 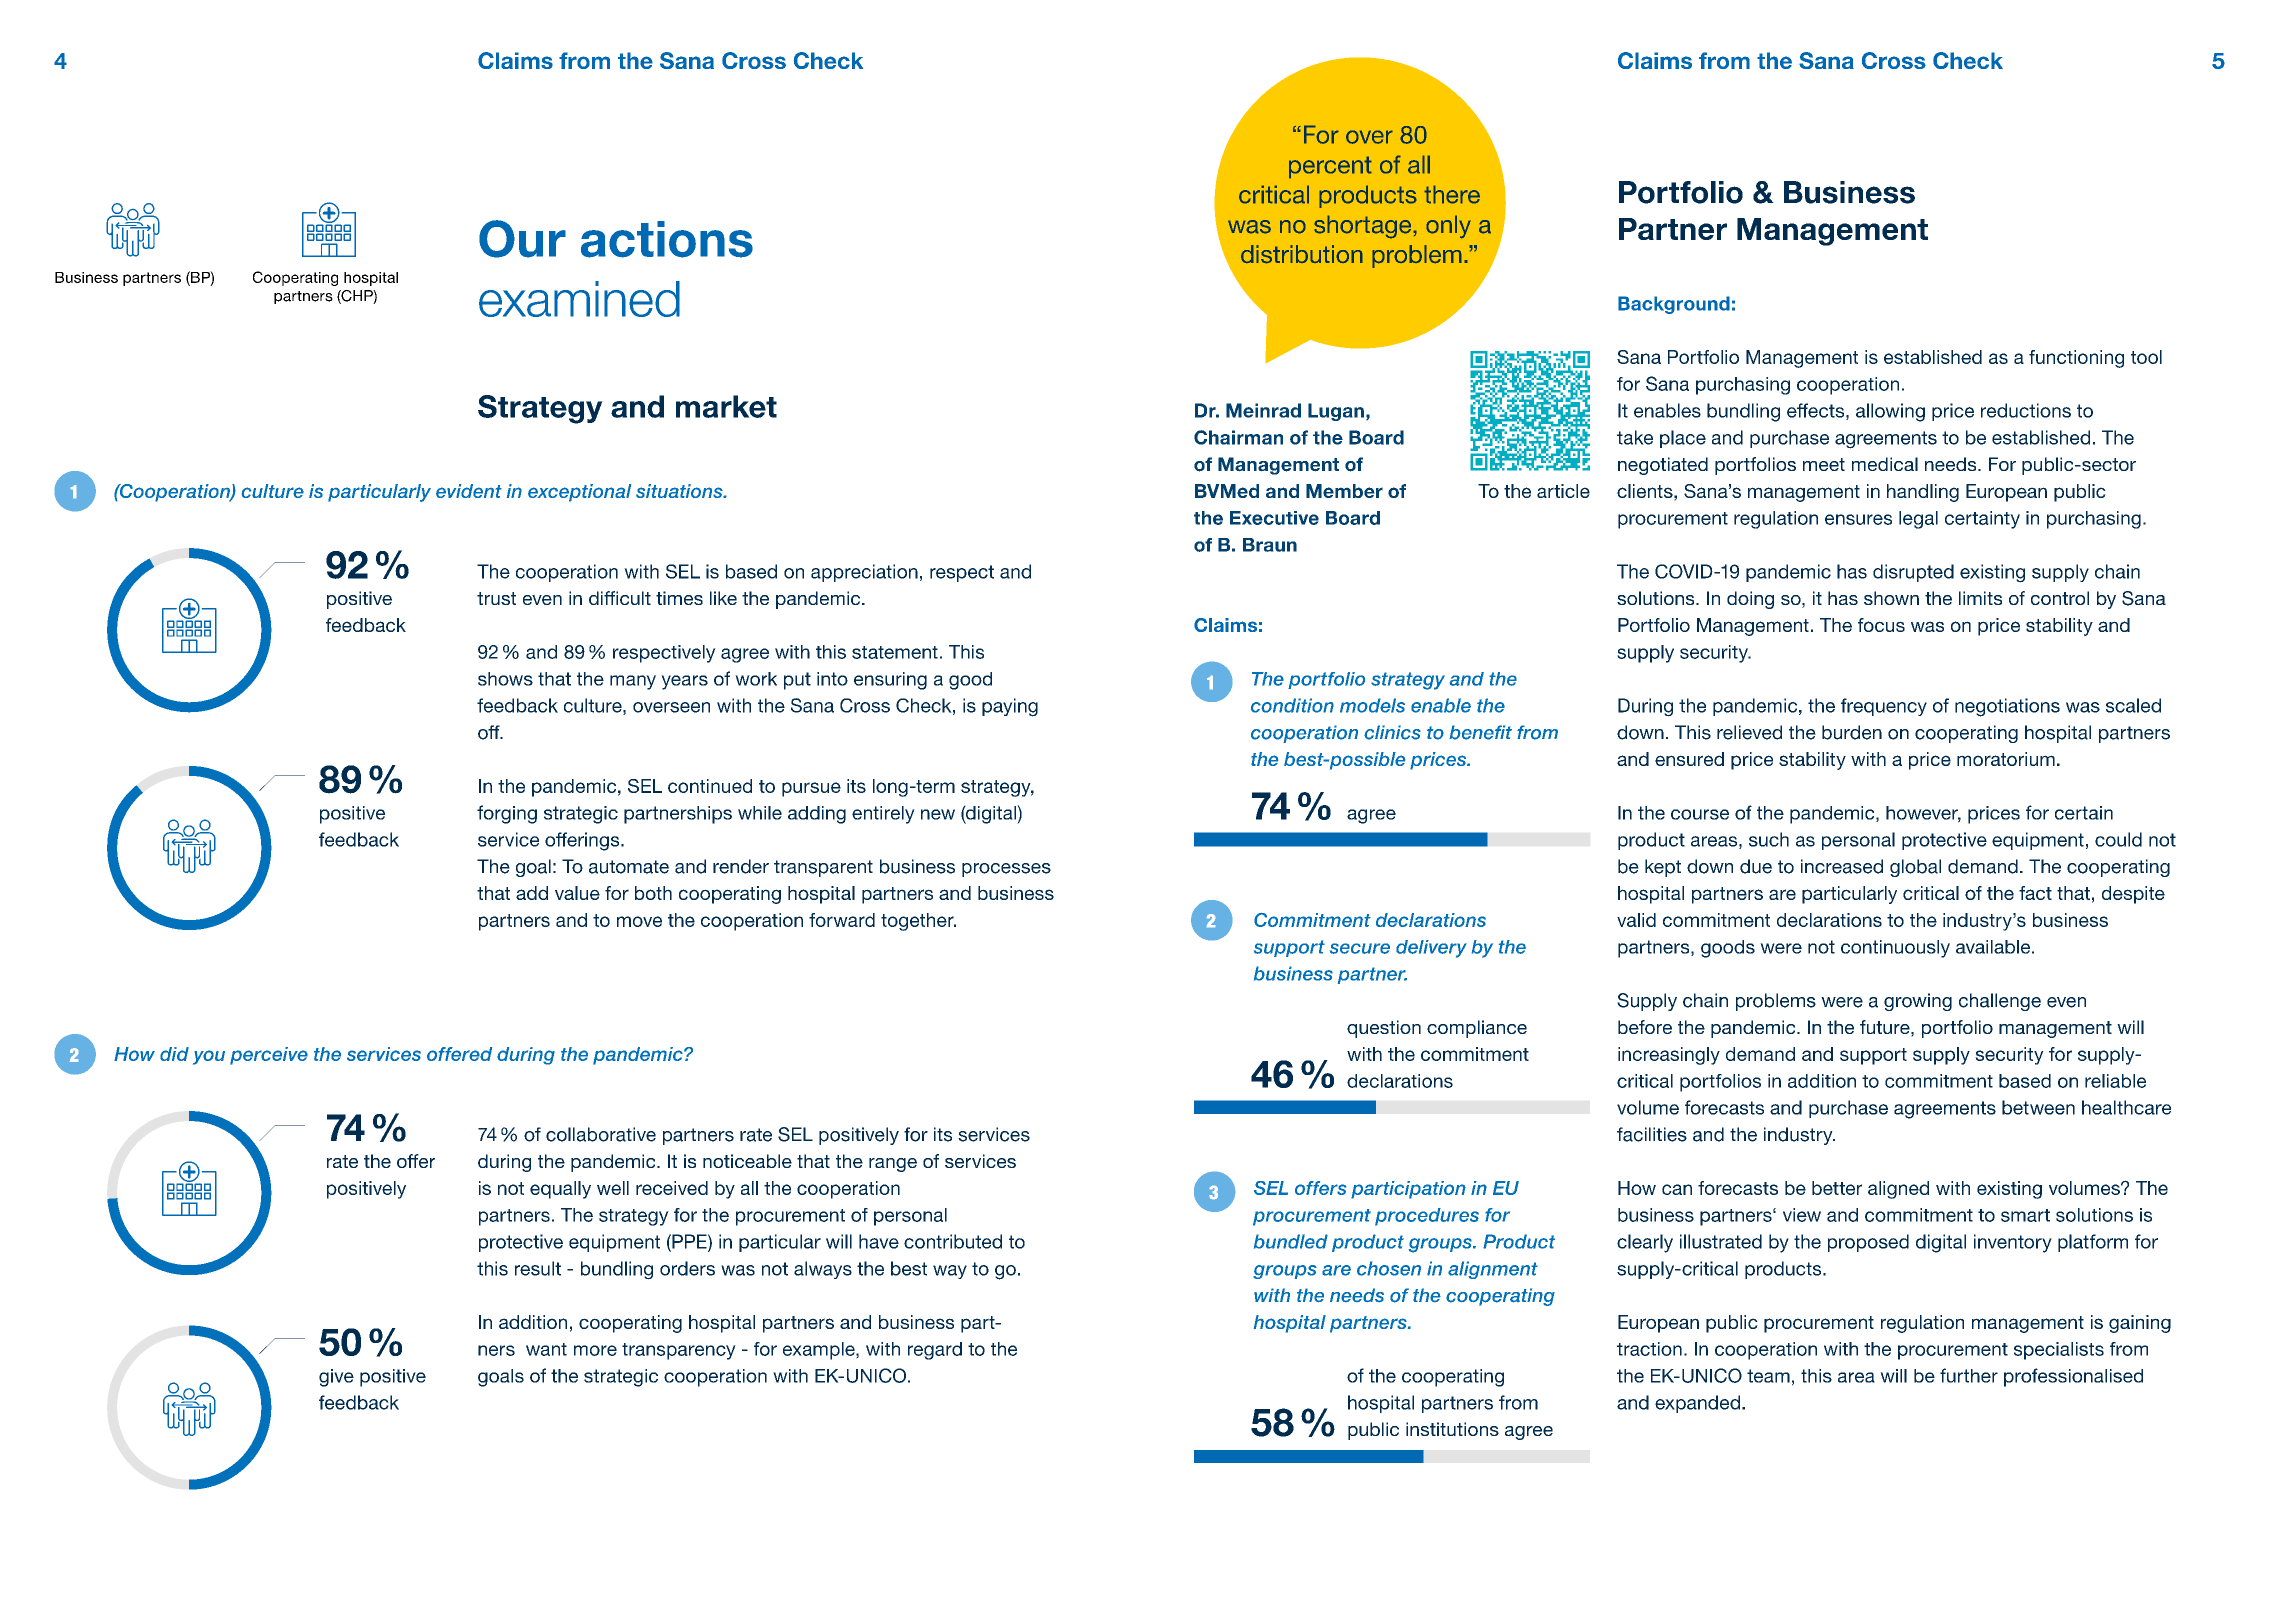 I want to click on regard, so click(x=935, y=1351).
